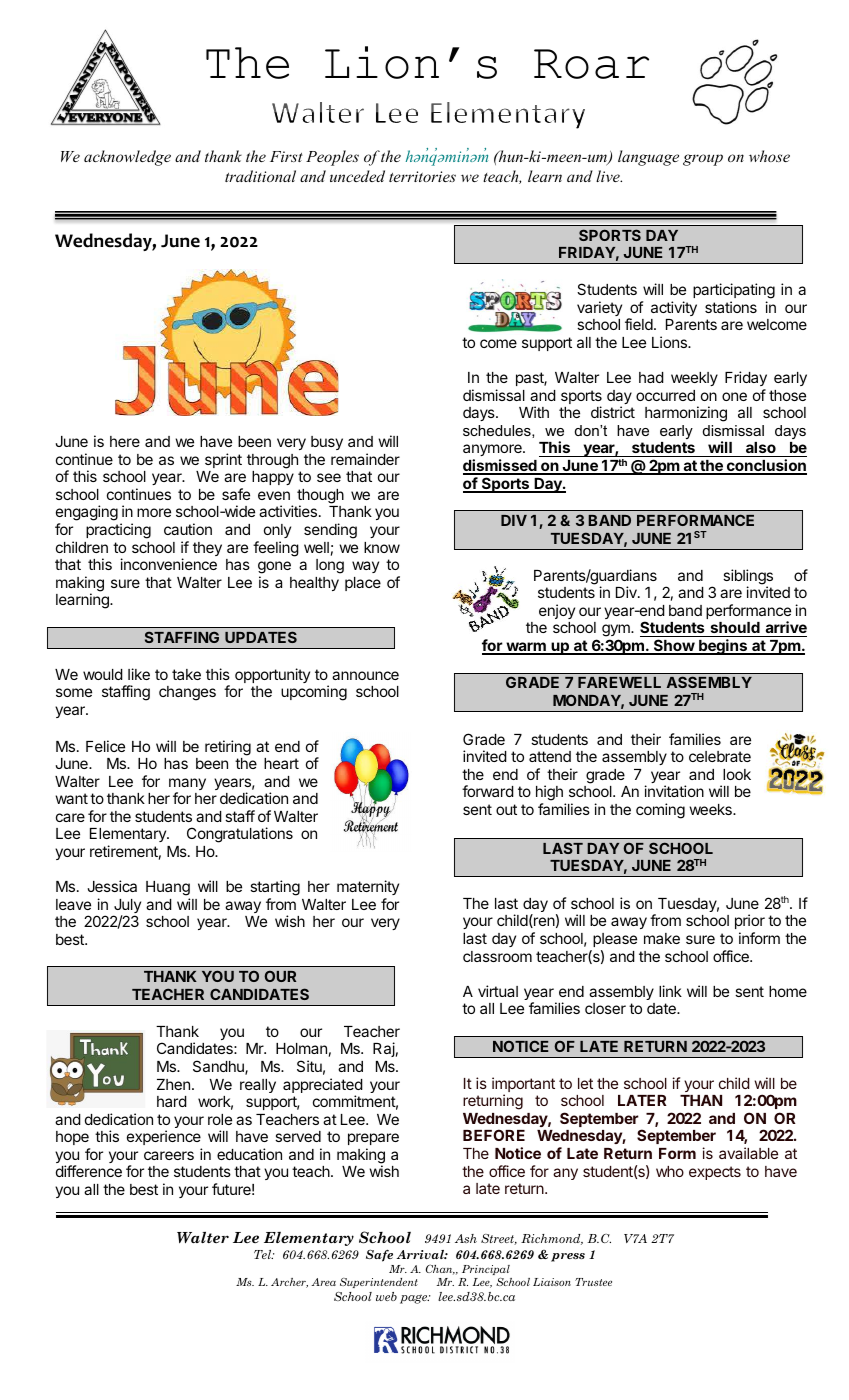  Describe the element at coordinates (703, 160) in the screenshot. I see `group` at that location.
